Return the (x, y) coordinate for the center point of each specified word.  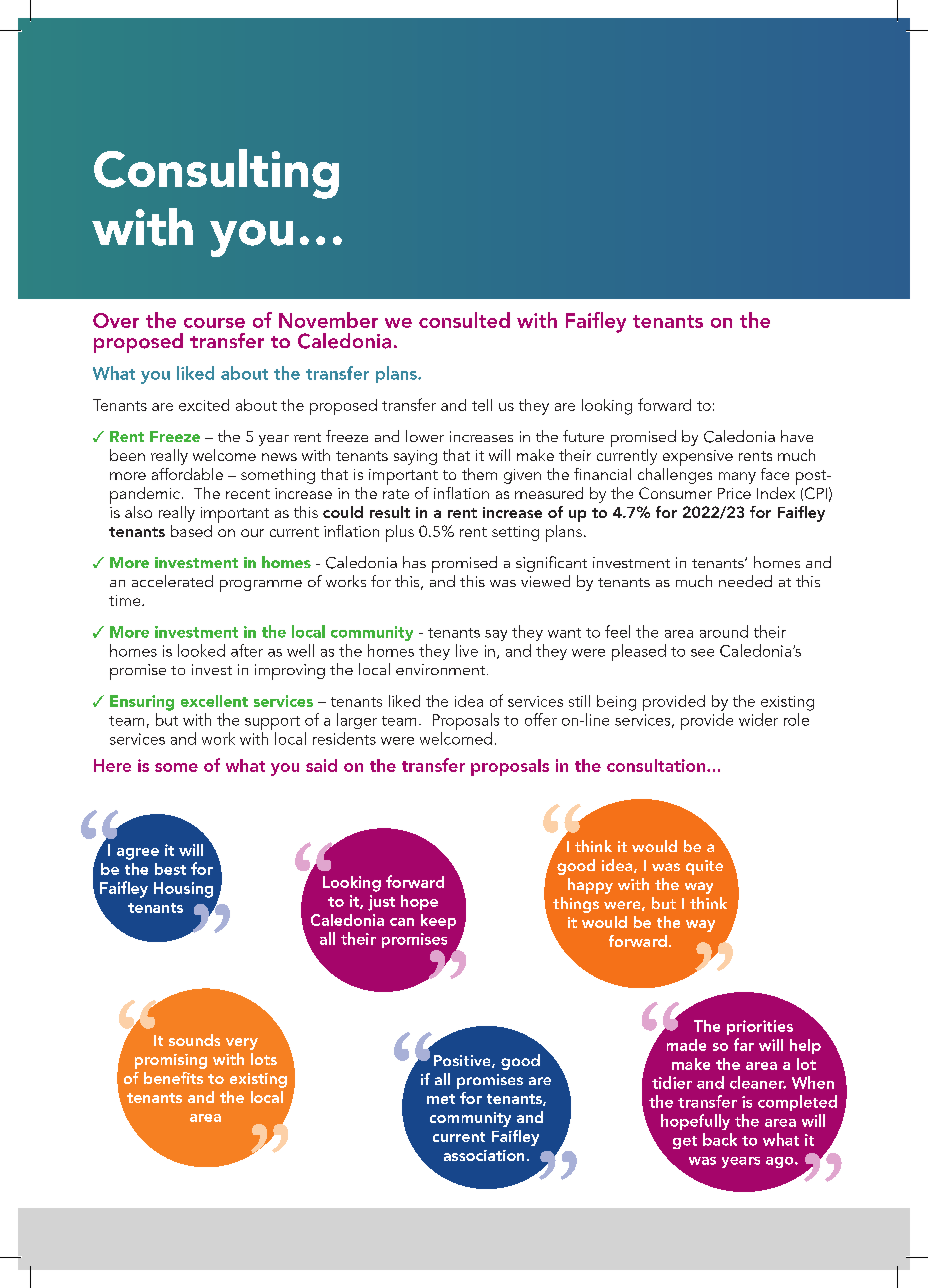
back (720, 1139)
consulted (464, 320)
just (381, 903)
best (170, 869)
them (479, 474)
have (797, 436)
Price (734, 493)
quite (704, 867)
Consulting (216, 174)
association (484, 1155)
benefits (173, 1078)
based (191, 531)
